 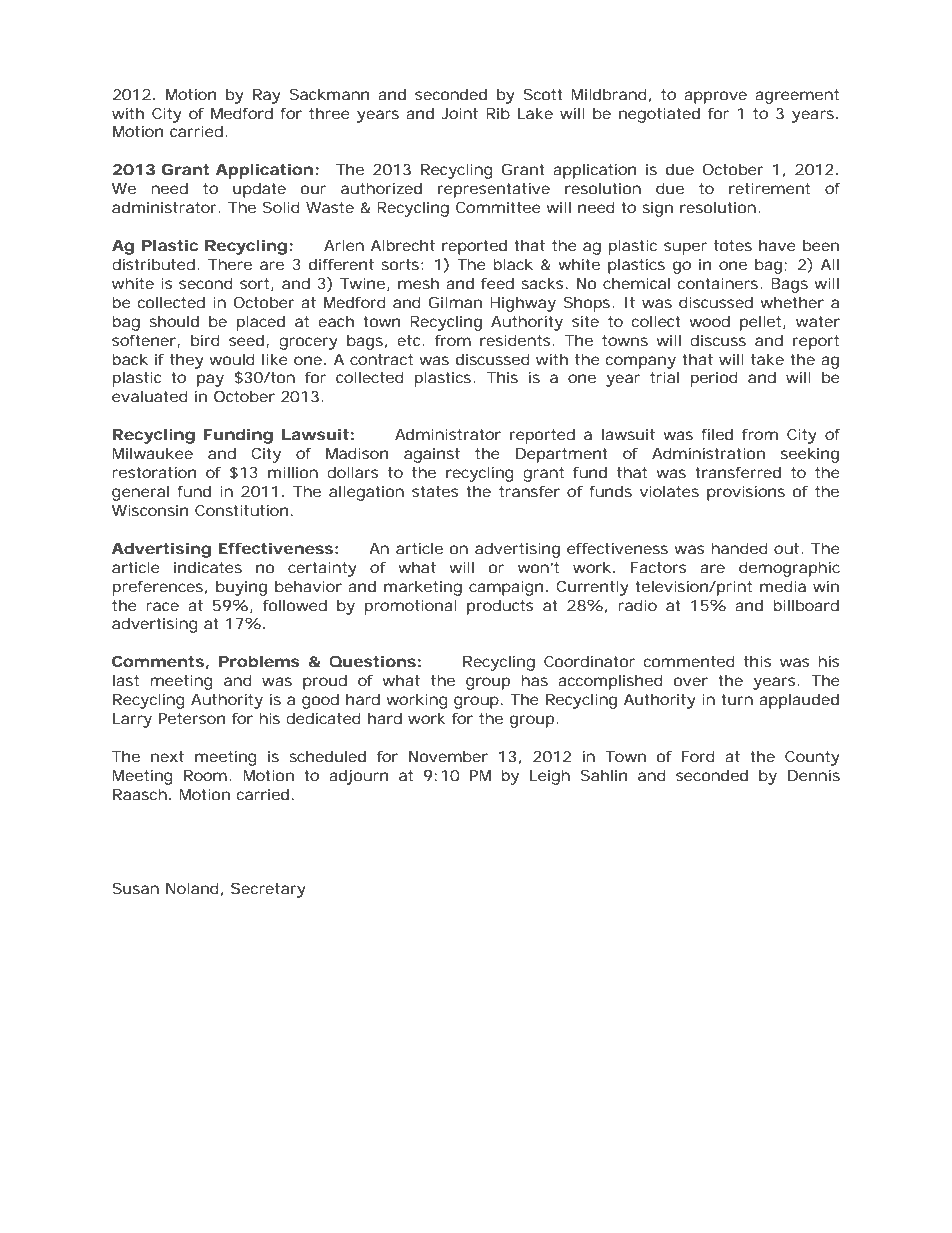 What do you see at coordinates (210, 380) in the document?
I see `pay` at bounding box center [210, 380].
